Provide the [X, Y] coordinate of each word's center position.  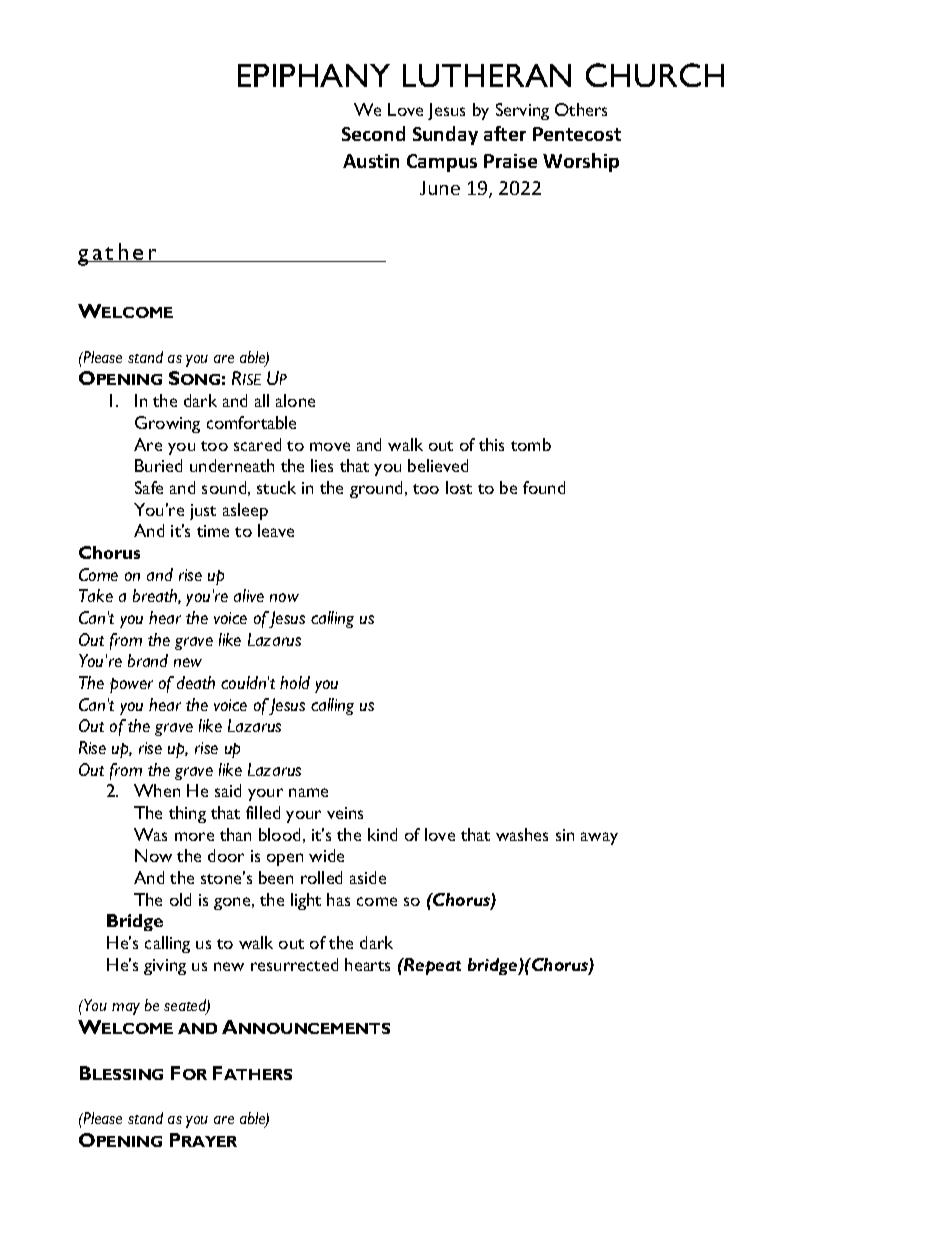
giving [165, 967]
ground [376, 489]
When [157, 790]
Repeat [431, 966]
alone [295, 400]
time [213, 531]
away [599, 838]
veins [345, 813]
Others [581, 109]
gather [119, 254]
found [544, 487]
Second [373, 133]
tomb [531, 444]
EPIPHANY [314, 75]
